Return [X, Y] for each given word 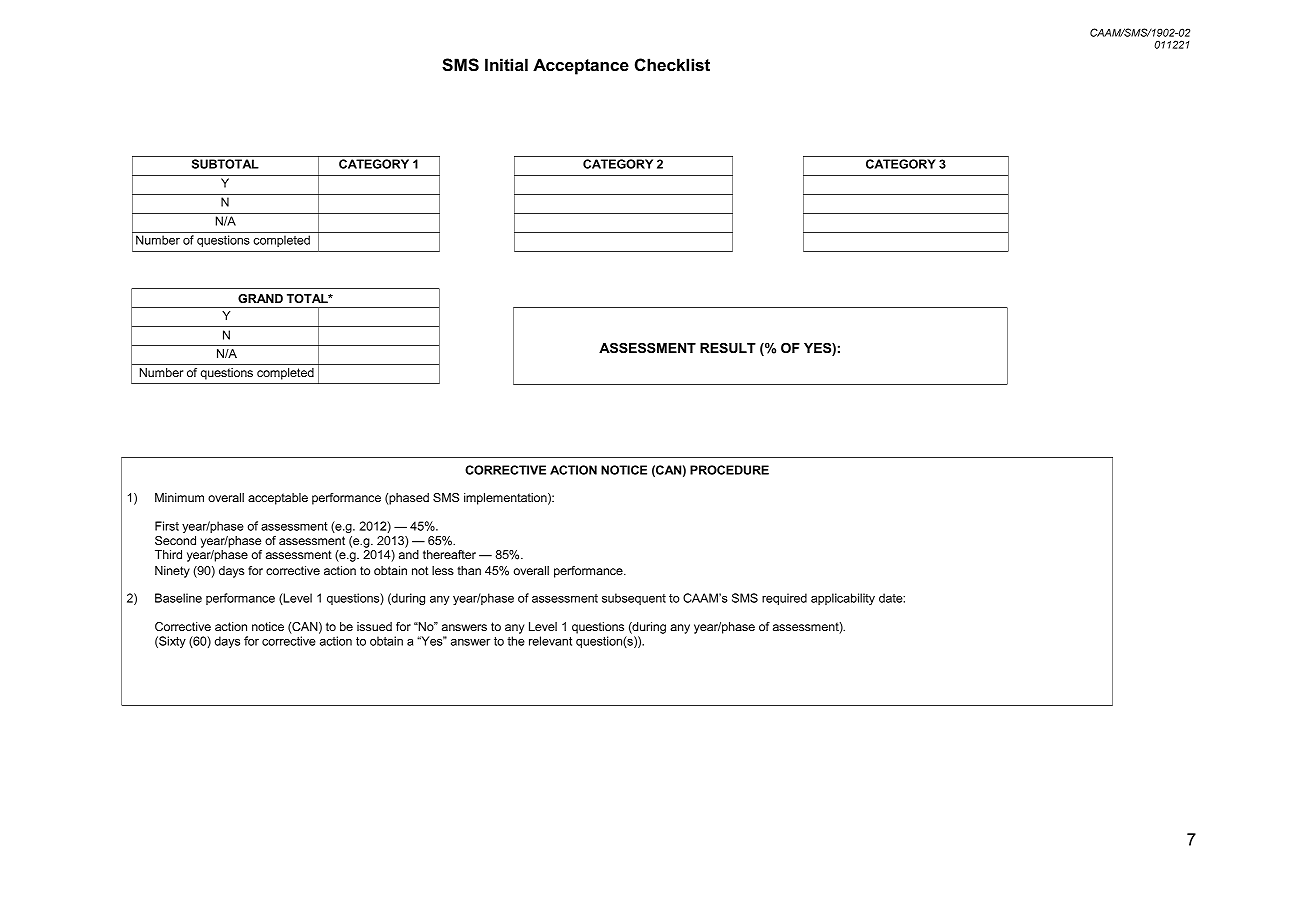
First [167, 526]
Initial [506, 64]
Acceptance [581, 66]
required [784, 599]
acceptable [278, 499]
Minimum [179, 497]
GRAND [260, 298]
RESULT [728, 348]
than [469, 570]
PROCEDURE [729, 470]
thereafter [449, 554]
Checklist [672, 65]
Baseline [178, 598]
